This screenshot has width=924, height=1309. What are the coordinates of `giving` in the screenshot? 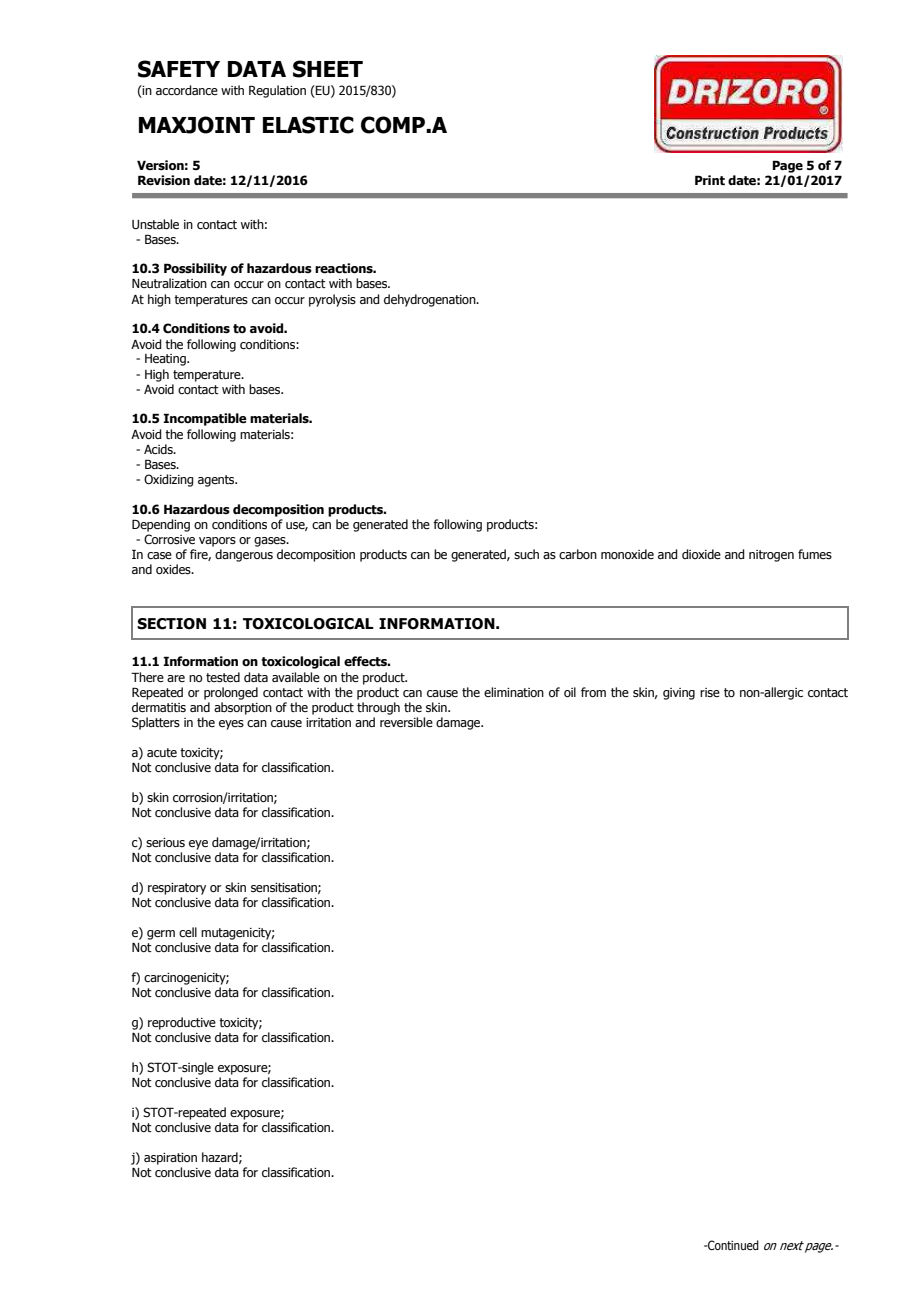 It's located at (679, 694).
